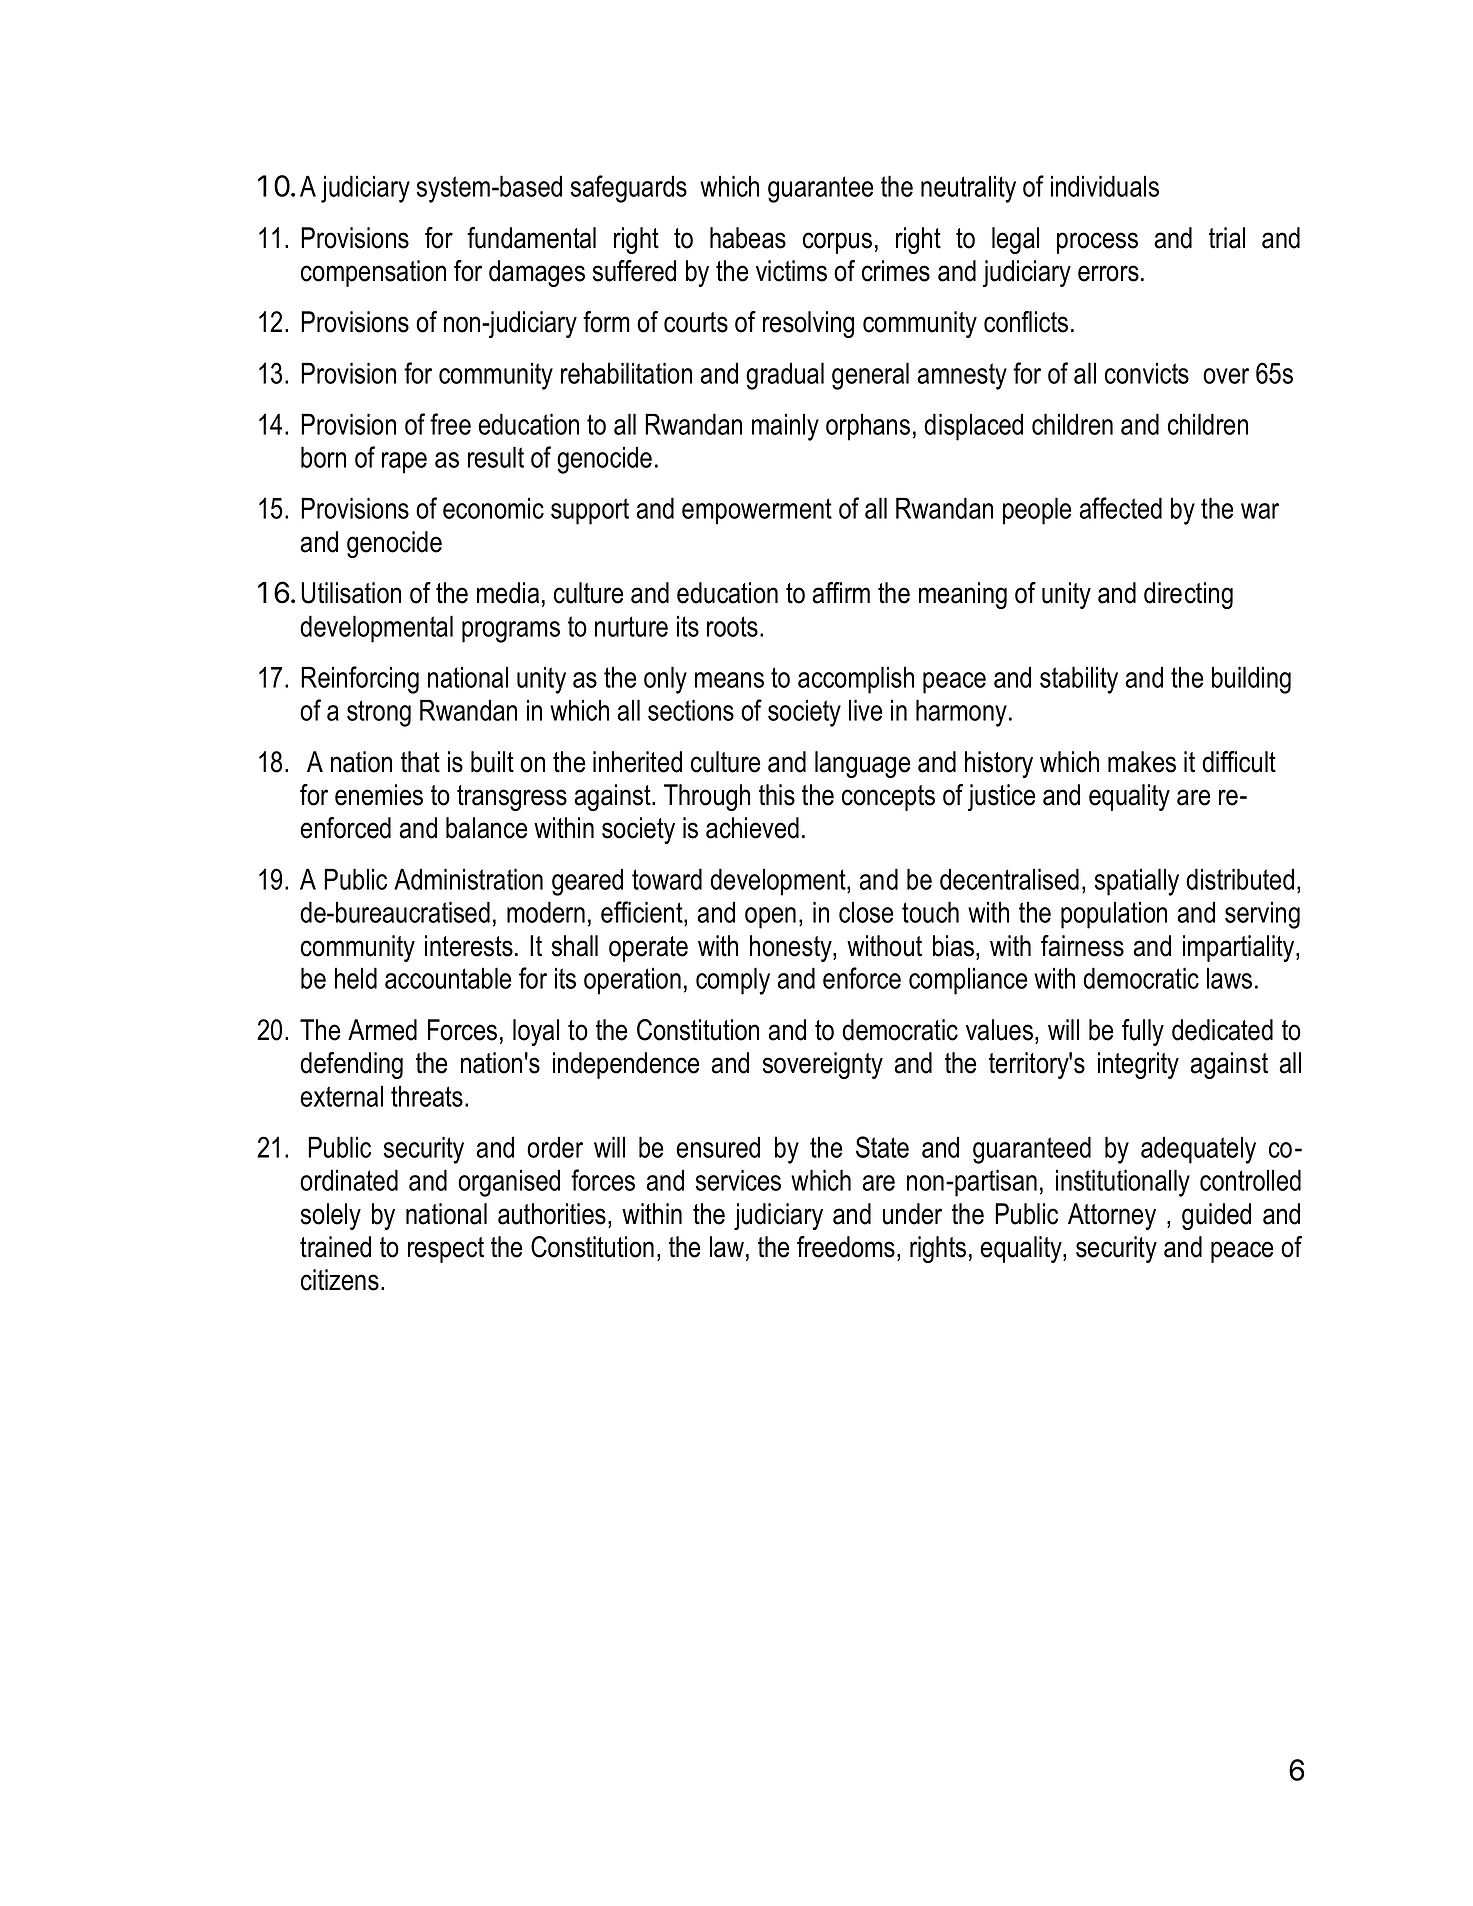 Image resolution: width=1473 pixels, height=1906 pixels. What do you see at coordinates (531, 238) in the screenshot?
I see `fundamental` at bounding box center [531, 238].
